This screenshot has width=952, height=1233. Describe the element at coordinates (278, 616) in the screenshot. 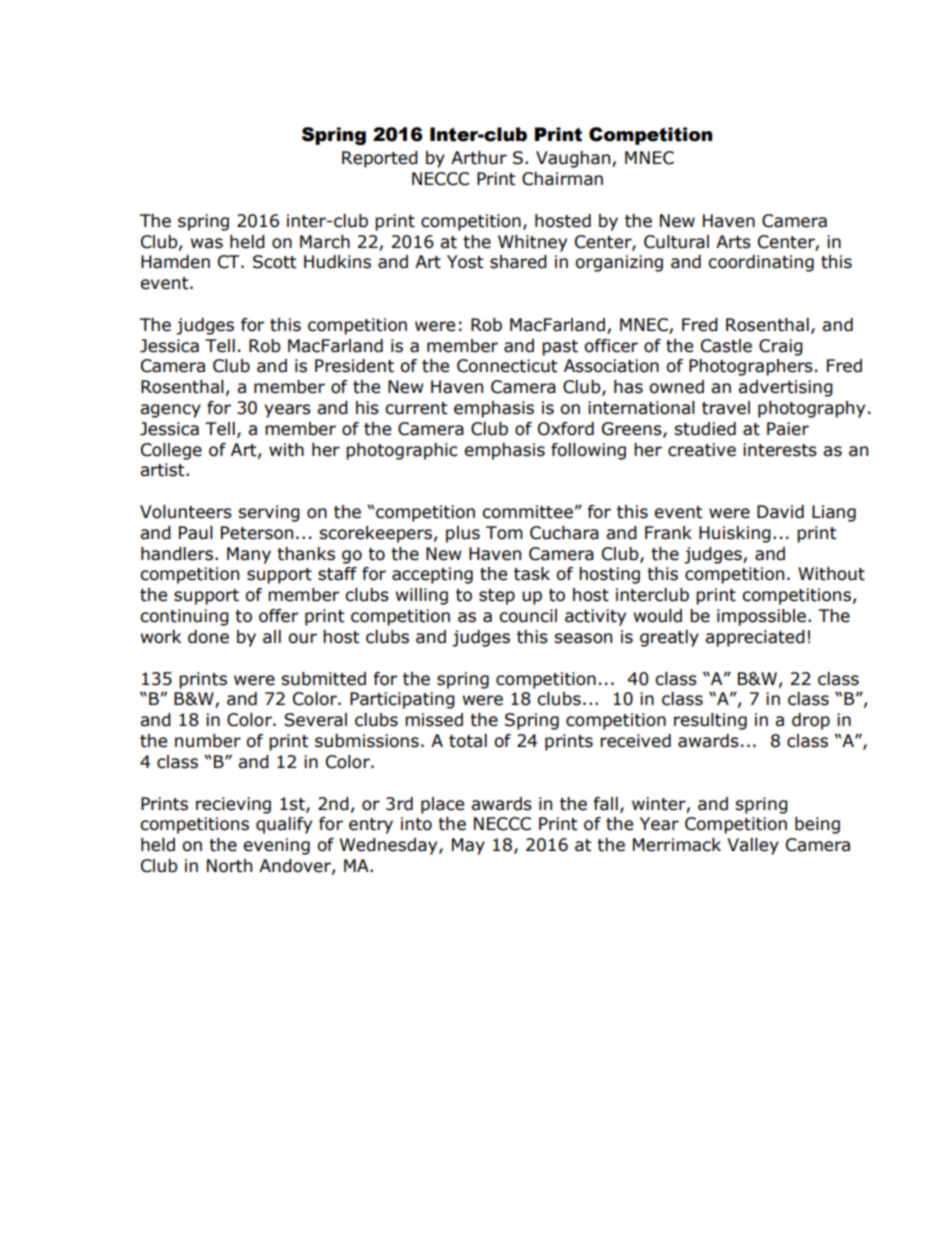

I see `offer` at that location.
